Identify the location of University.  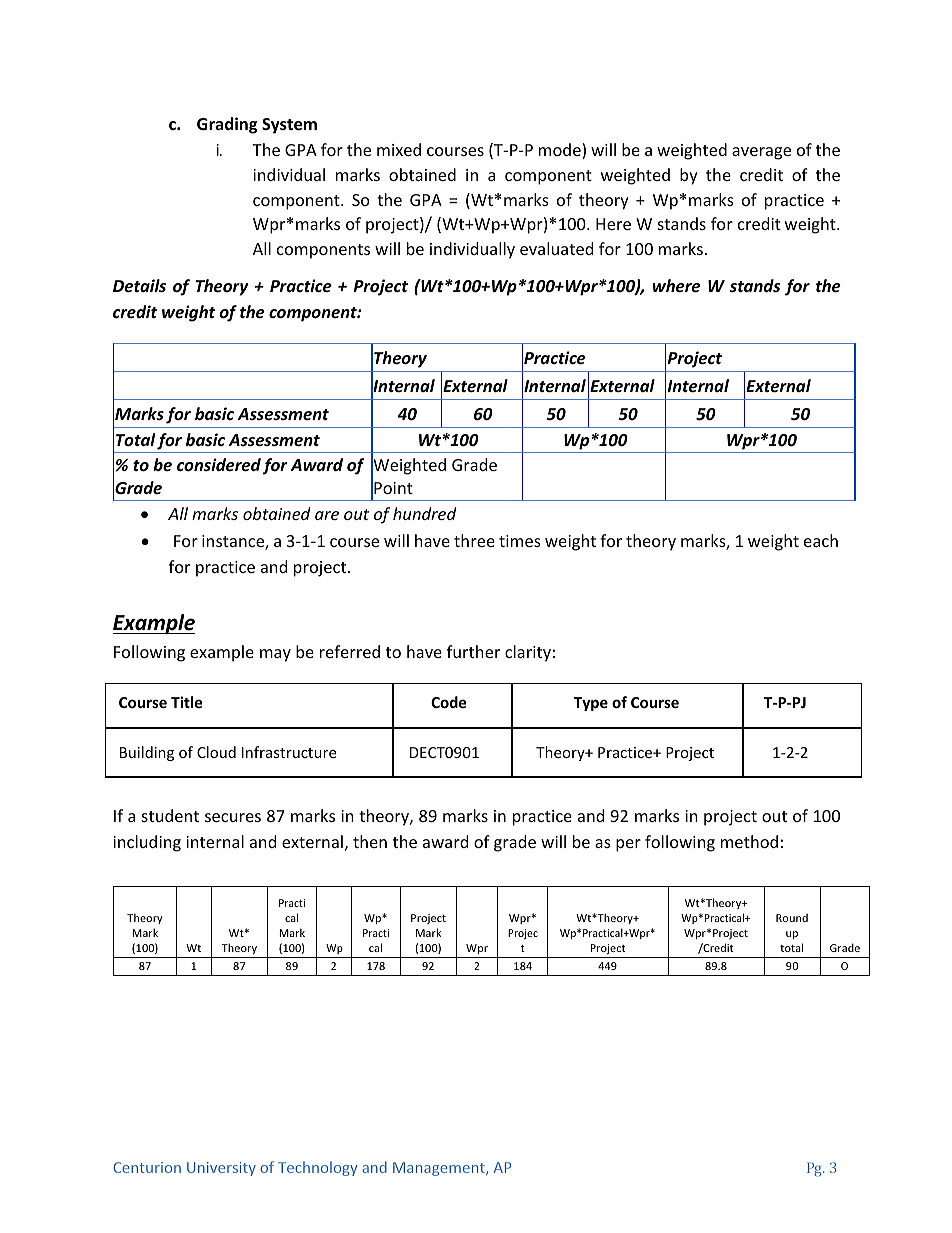
(221, 1169).
